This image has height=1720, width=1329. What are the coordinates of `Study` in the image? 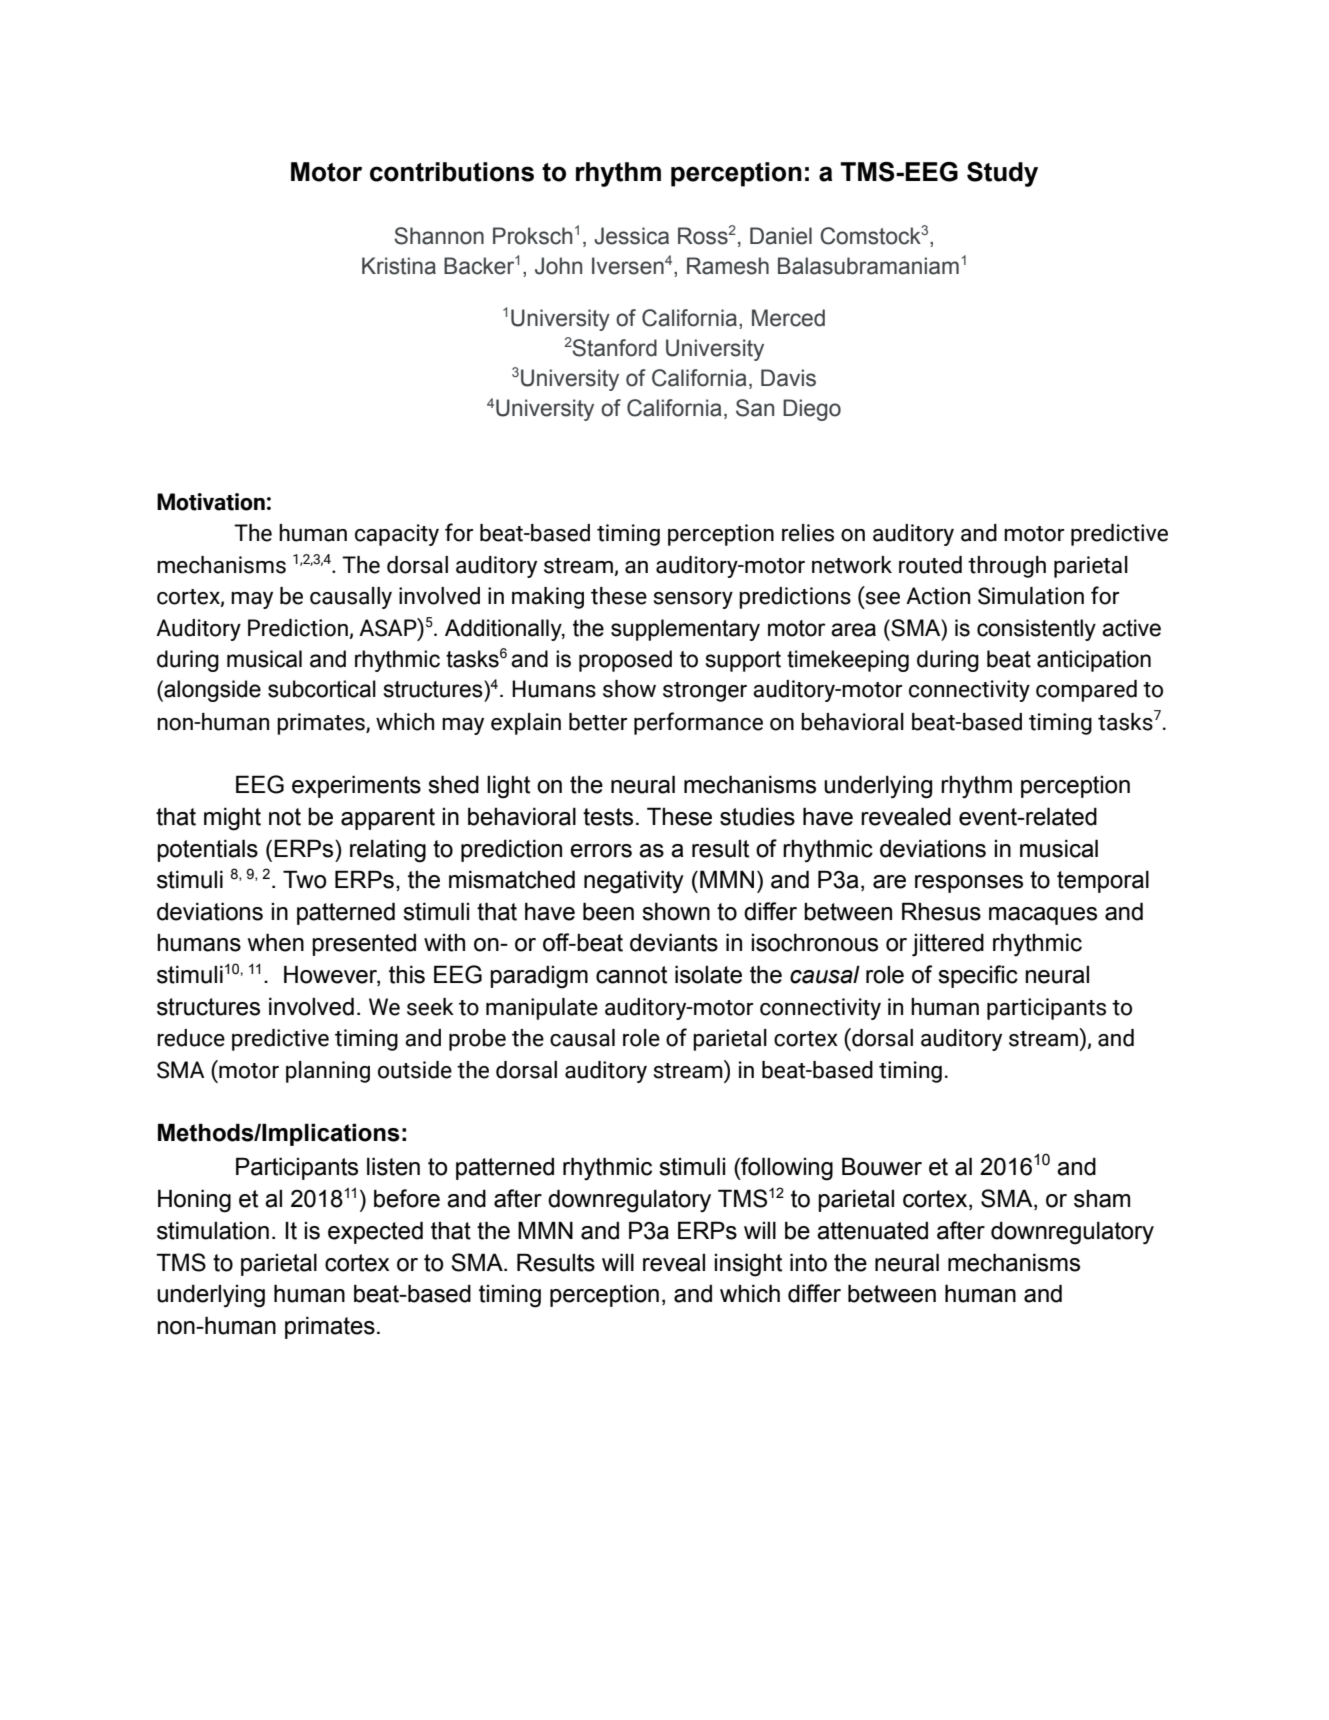 It's located at (1002, 174).
